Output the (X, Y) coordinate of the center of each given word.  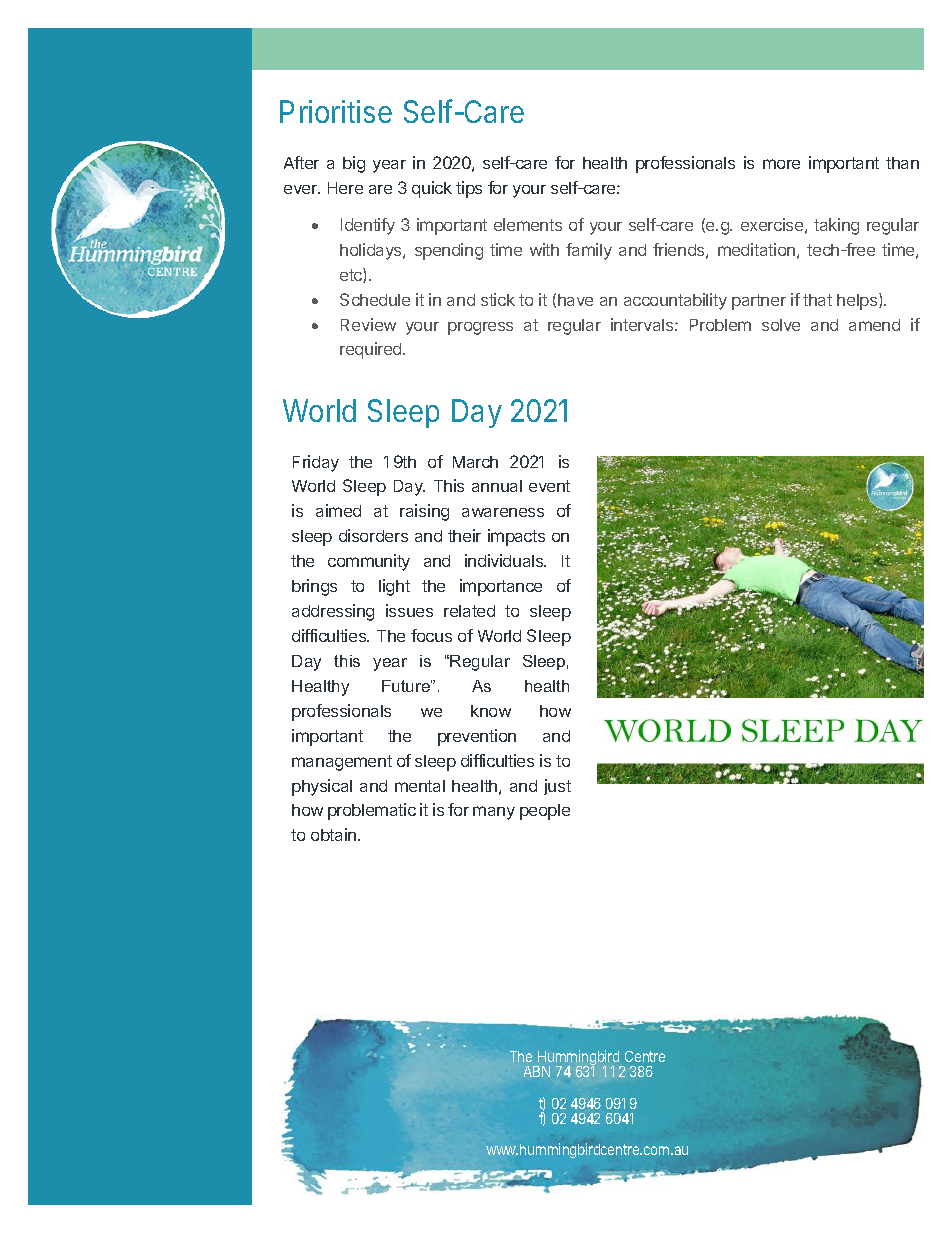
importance (501, 587)
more (781, 164)
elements (528, 224)
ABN (537, 1071)
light (394, 587)
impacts (516, 537)
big (354, 164)
